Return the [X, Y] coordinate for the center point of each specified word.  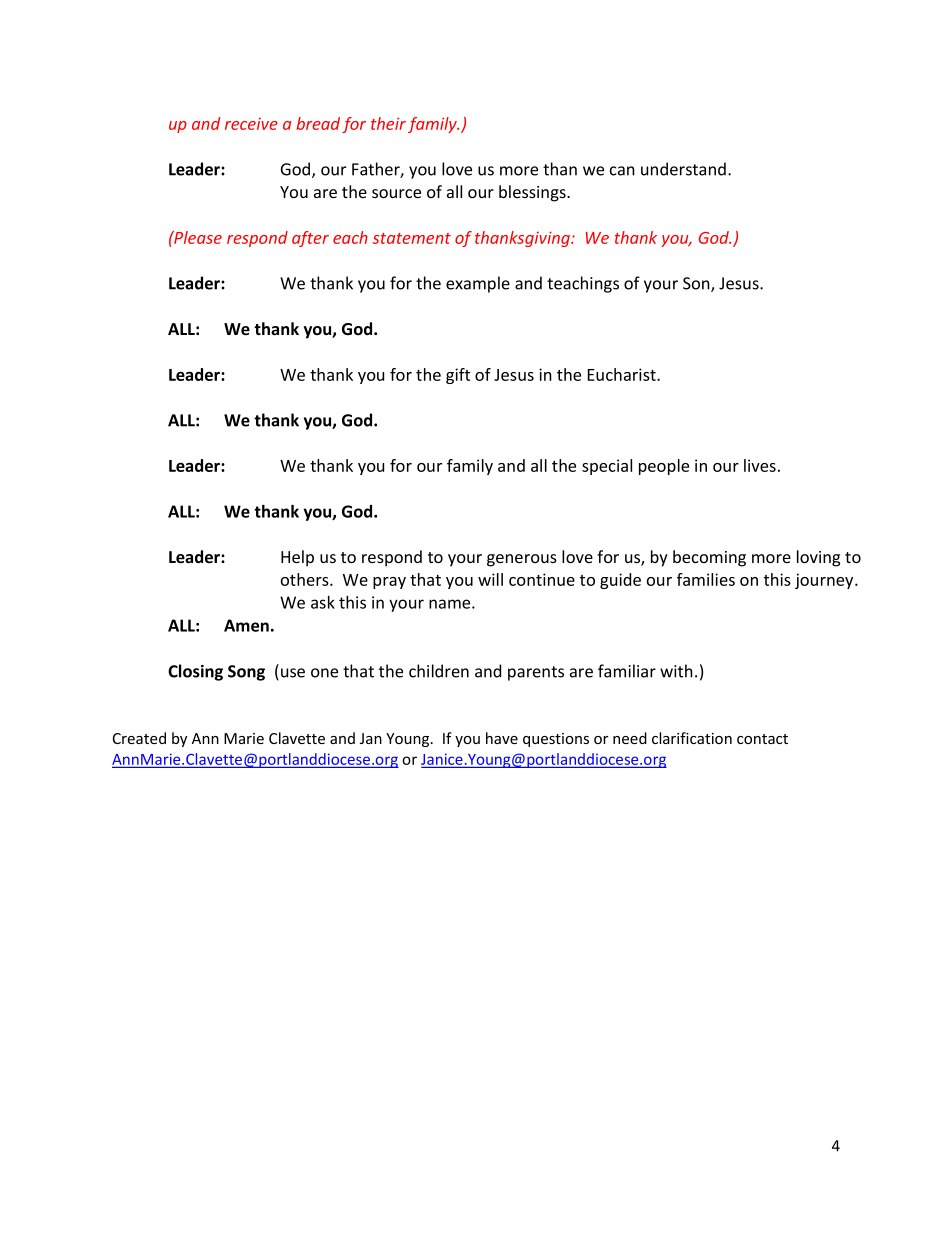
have [502, 738]
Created [139, 738]
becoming [709, 558]
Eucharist [623, 374]
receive [251, 124]
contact [762, 739]
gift [458, 376]
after [310, 239]
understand [683, 169]
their [388, 123]
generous [522, 560]
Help [297, 558]
